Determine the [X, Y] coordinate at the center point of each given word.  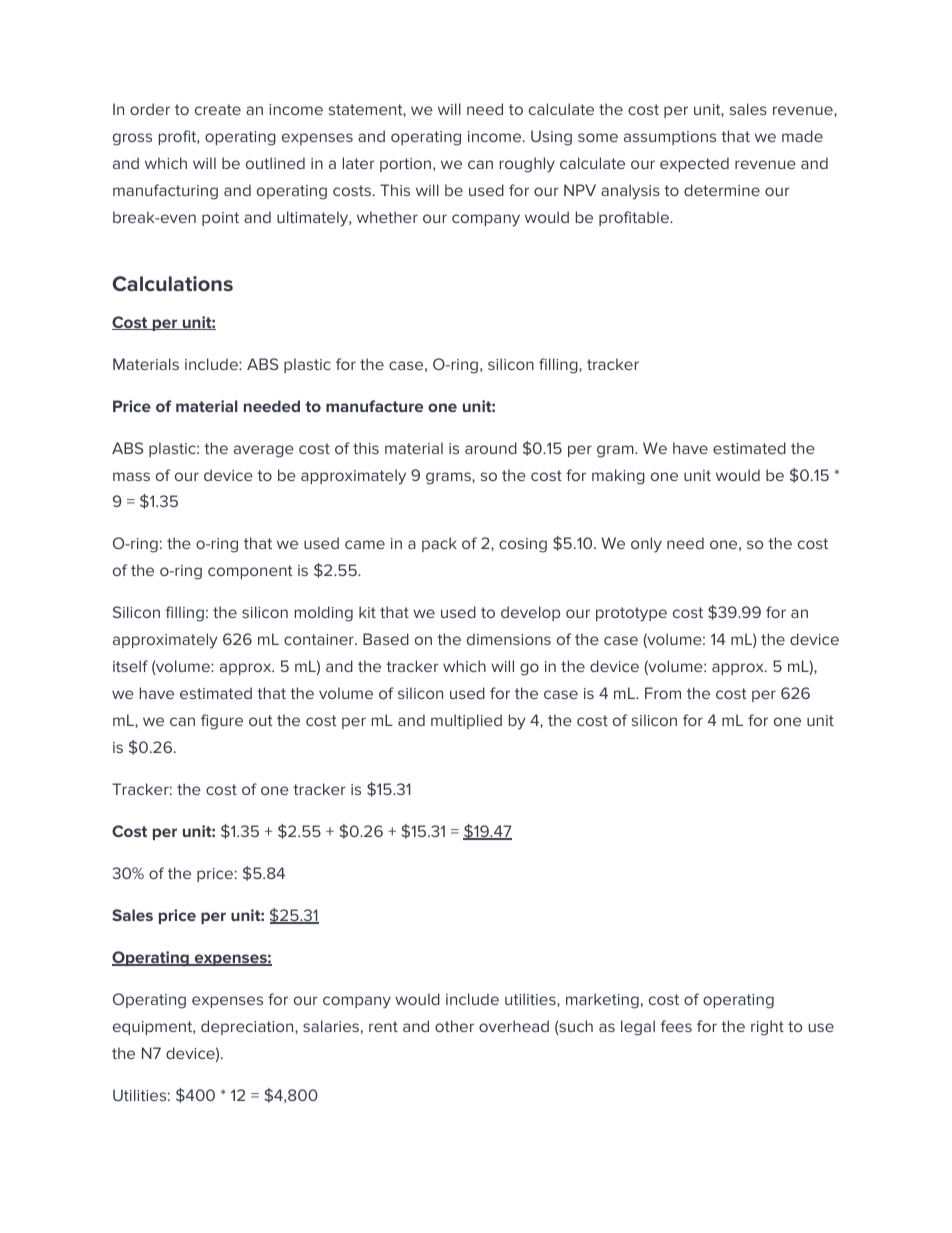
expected [694, 164]
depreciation [248, 1027]
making [618, 477]
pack [439, 544]
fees [676, 1026]
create [218, 109]
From [663, 693]
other [454, 1026]
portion [407, 165]
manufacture [374, 406]
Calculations [172, 284]
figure [222, 722]
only [646, 545]
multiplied [466, 721]
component [250, 572]
